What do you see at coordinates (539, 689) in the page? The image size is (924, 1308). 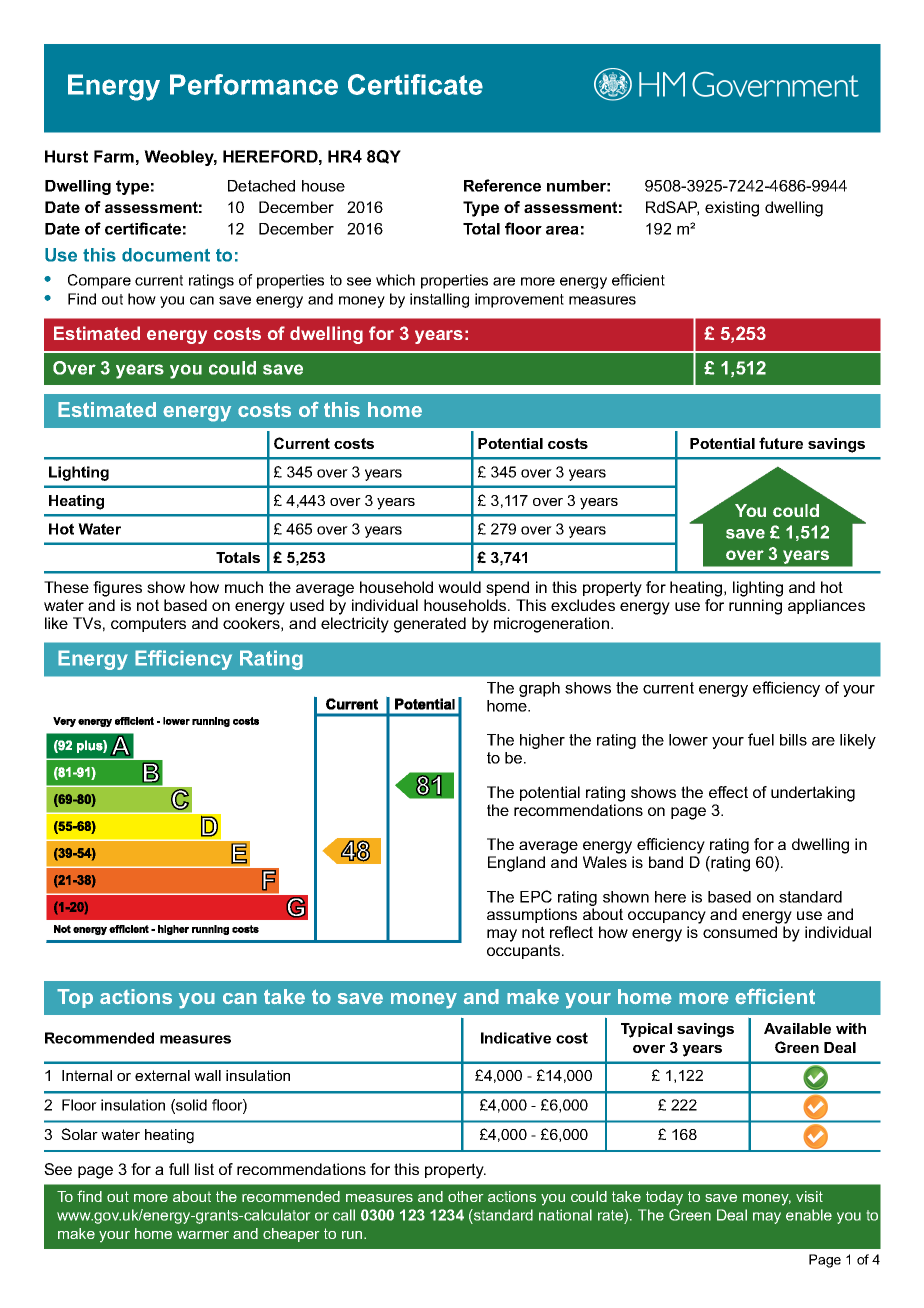 I see `graph` at bounding box center [539, 689].
